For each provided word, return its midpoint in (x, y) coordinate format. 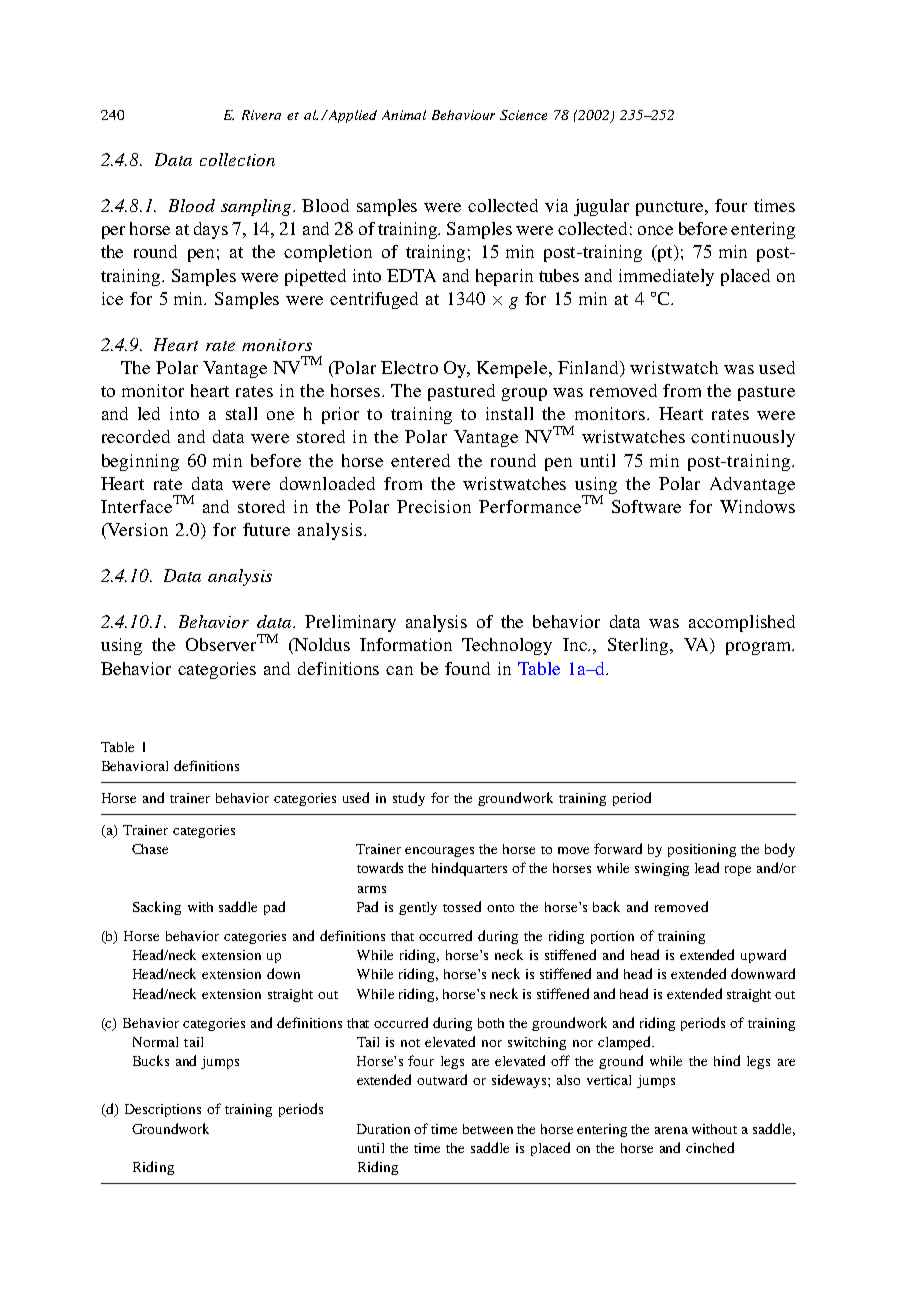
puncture (671, 208)
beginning (140, 462)
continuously (743, 438)
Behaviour (463, 115)
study (409, 799)
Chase (150, 849)
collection (237, 159)
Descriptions (163, 1110)
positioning (702, 850)
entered (420, 460)
